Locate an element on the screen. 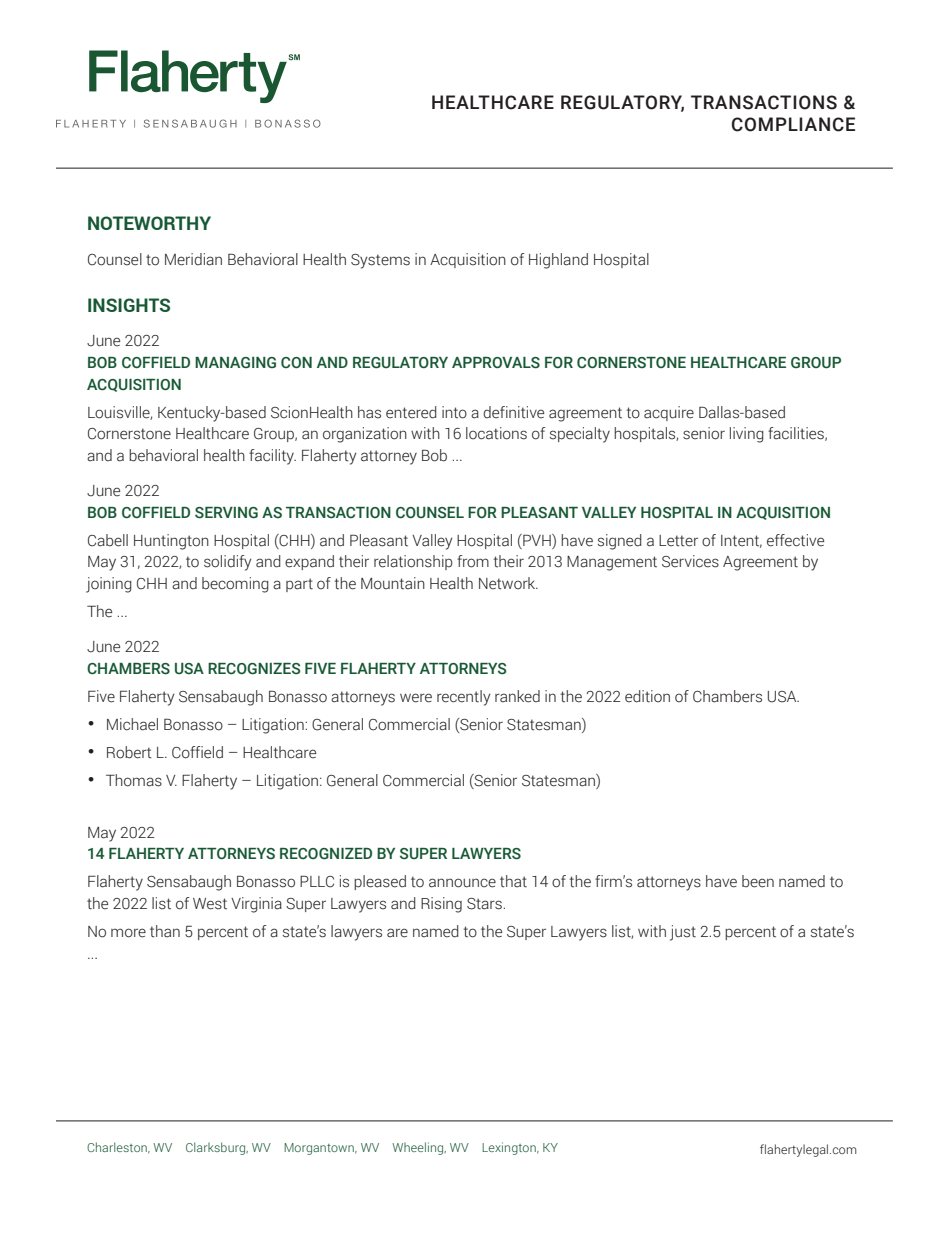  living is located at coordinates (747, 435).
